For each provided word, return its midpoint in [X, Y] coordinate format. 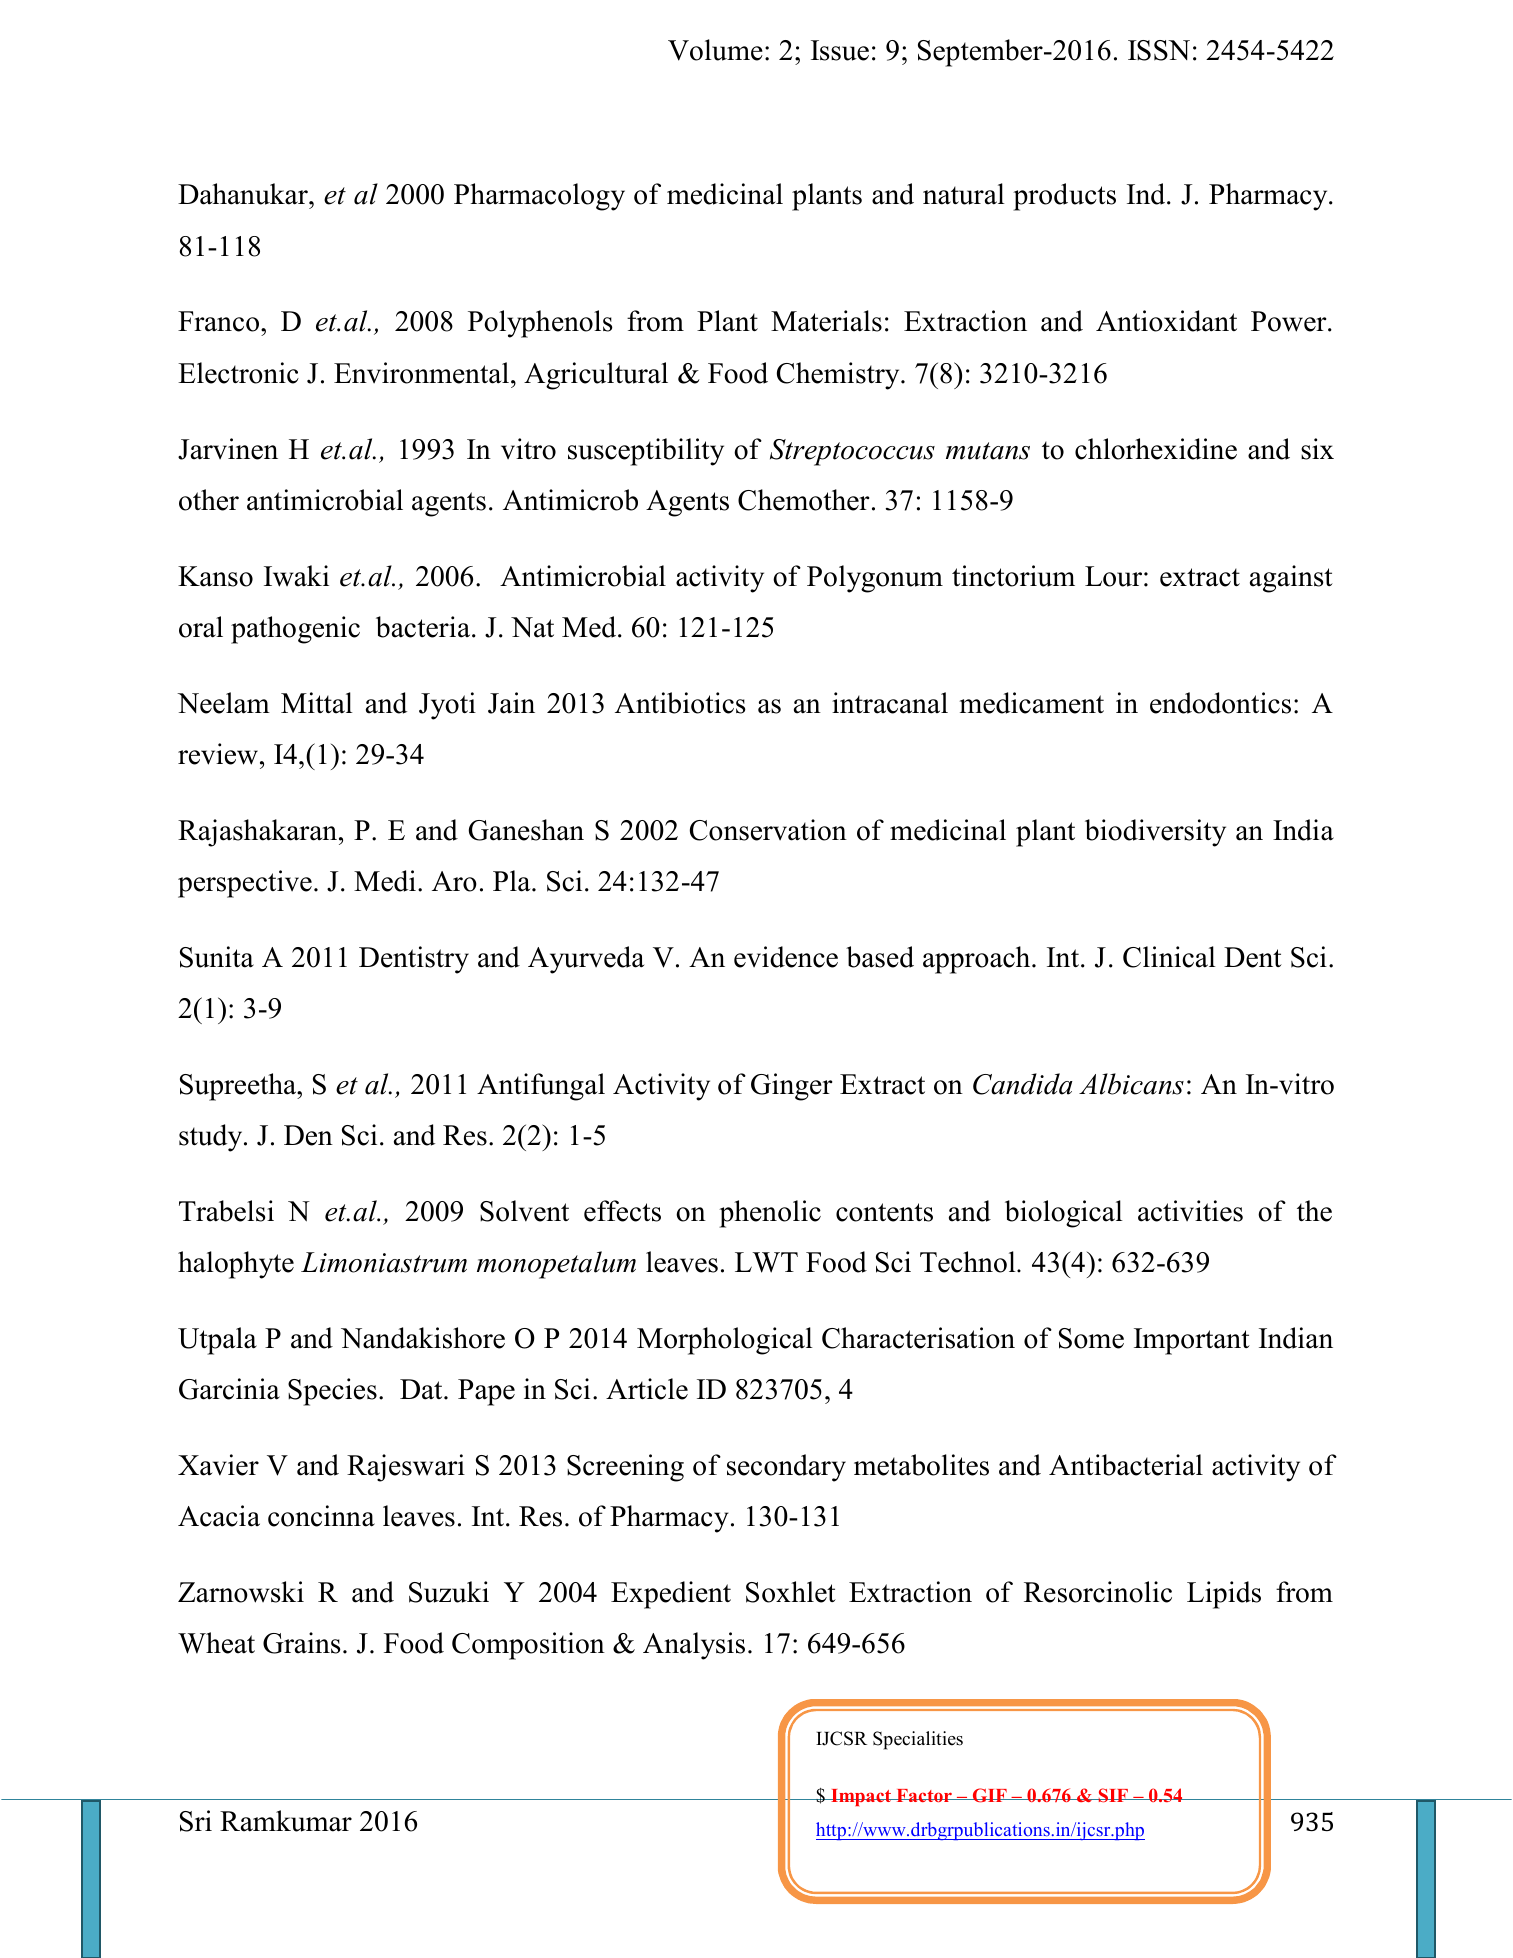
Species [332, 1392]
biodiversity [1155, 833]
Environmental [421, 373]
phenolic [770, 1214]
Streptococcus [852, 452]
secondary [786, 1468]
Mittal [317, 703]
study [212, 1138]
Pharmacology [539, 197]
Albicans [1131, 1084]
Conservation [768, 830]
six [1317, 449]
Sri [196, 1821]
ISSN [1159, 50]
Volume [715, 50]
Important [1192, 1341]
